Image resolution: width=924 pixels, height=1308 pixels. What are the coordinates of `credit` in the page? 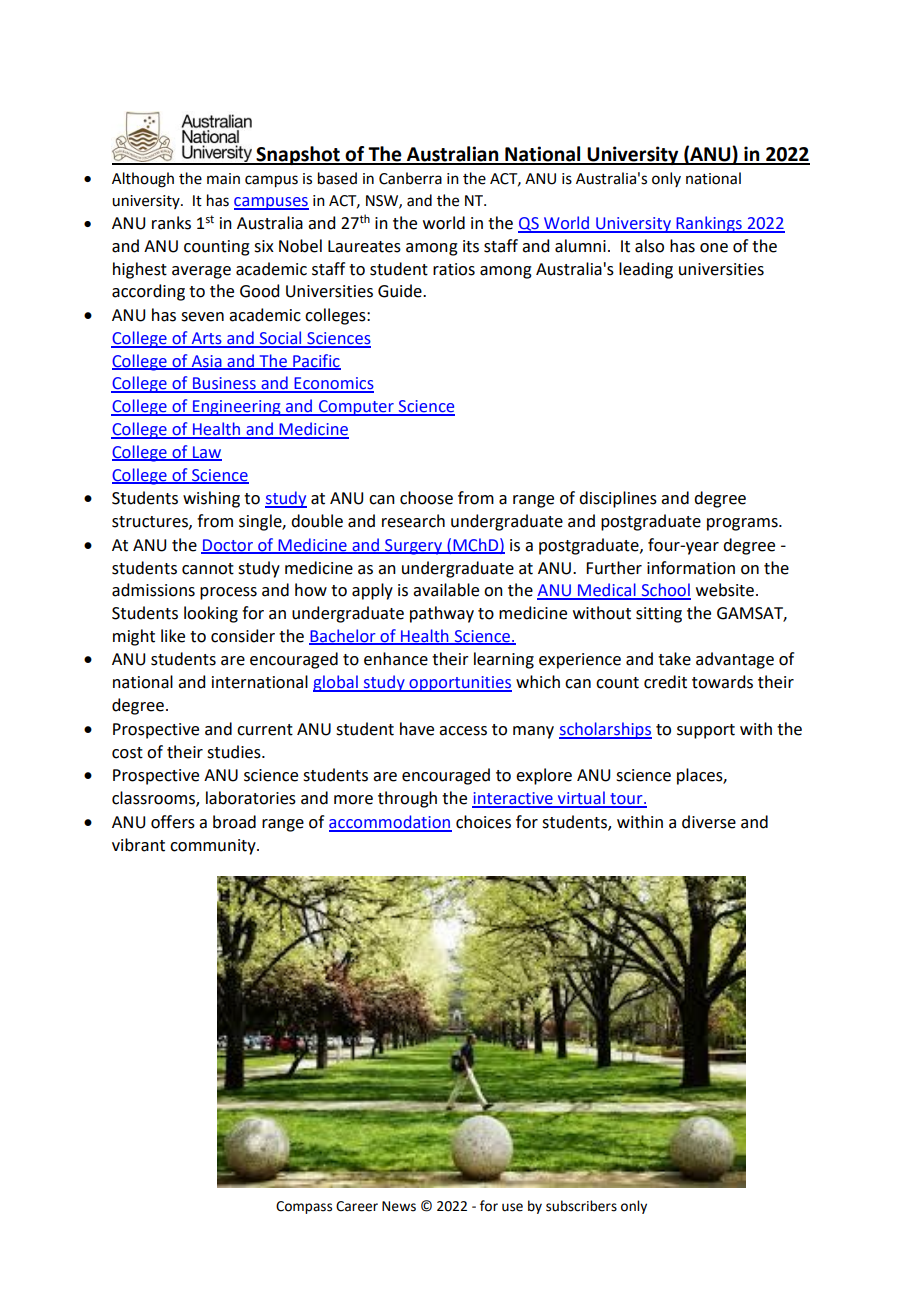 It's located at (665, 682).
